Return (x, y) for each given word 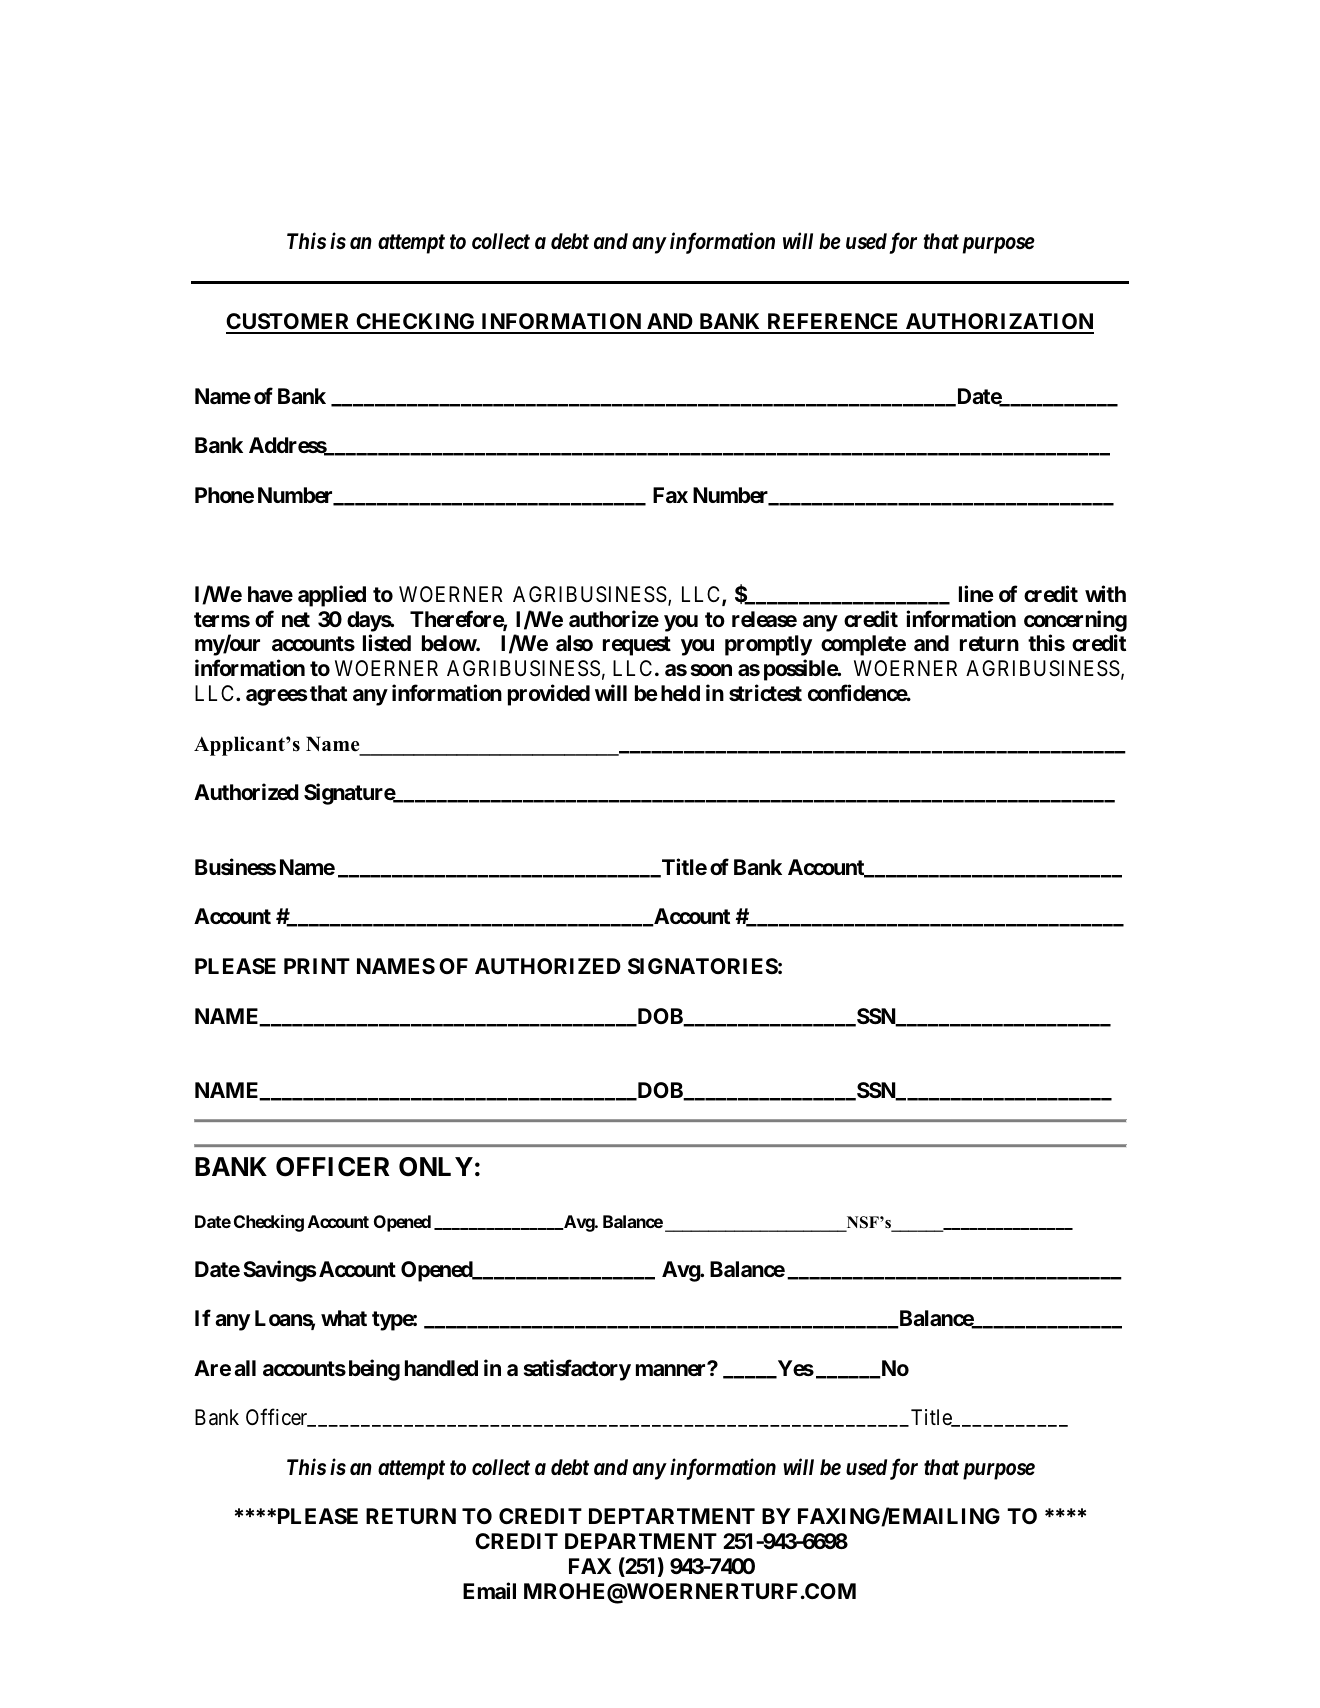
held (680, 693)
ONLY (436, 1167)
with (1105, 593)
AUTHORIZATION (998, 323)
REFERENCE (833, 323)
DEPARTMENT (641, 1541)
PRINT (317, 966)
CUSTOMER (289, 323)
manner (672, 1370)
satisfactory (577, 1370)
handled (441, 1368)
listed (387, 643)
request (637, 646)
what (344, 1318)
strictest (765, 692)
